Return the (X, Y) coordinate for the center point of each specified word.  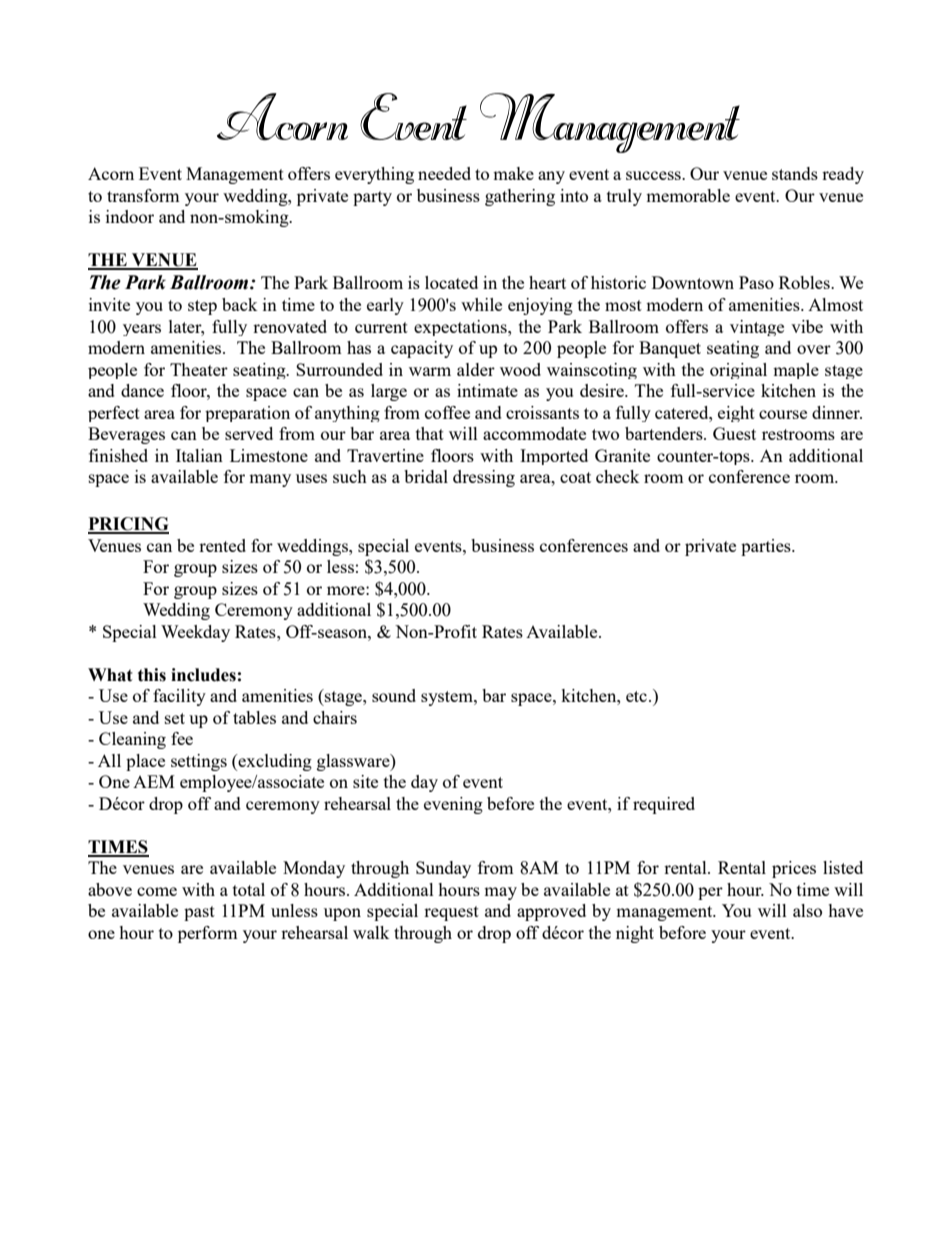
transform (143, 195)
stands (795, 173)
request (451, 913)
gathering (520, 197)
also (807, 910)
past (199, 913)
